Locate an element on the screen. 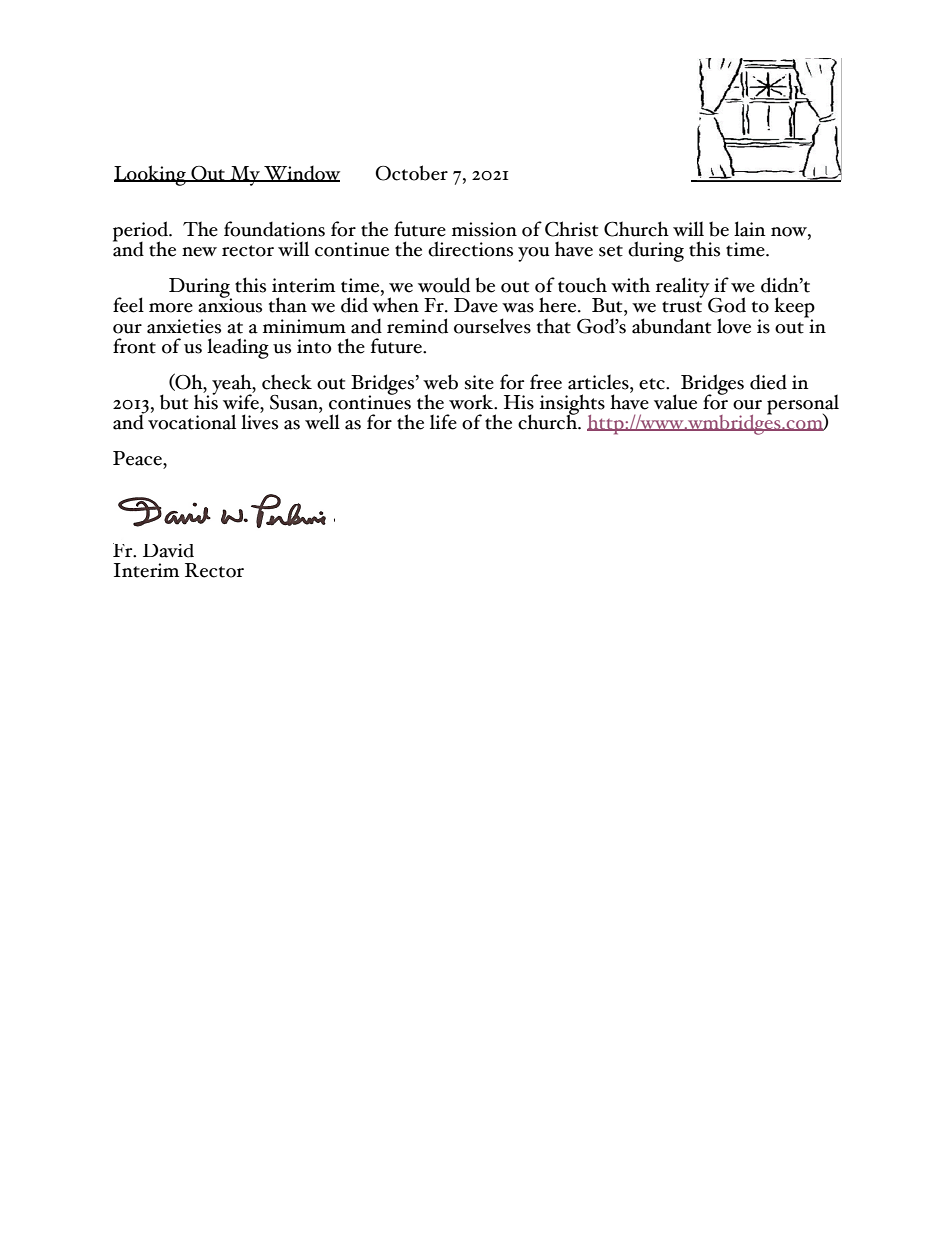  site is located at coordinates (479, 382).
